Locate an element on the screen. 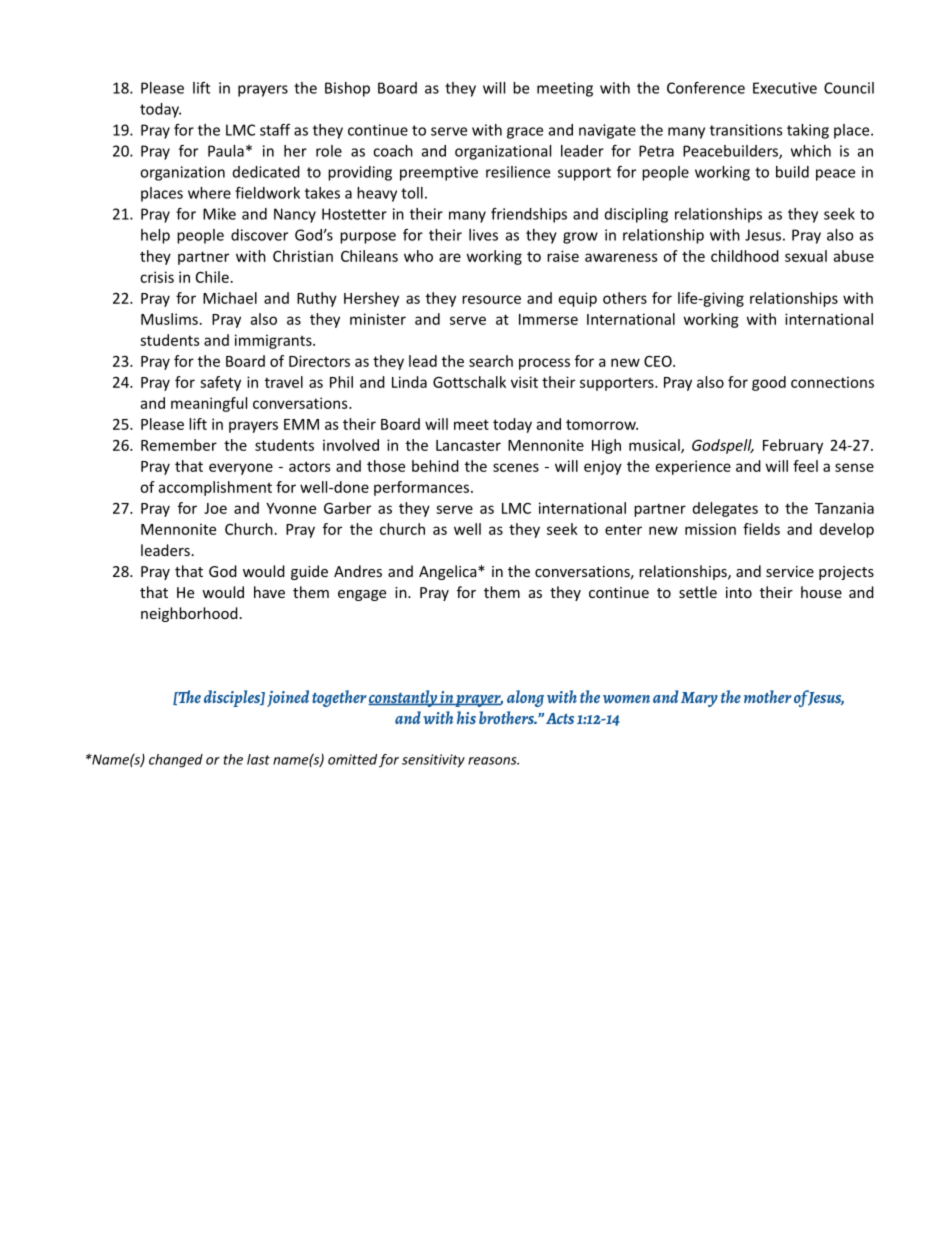  Lancaster is located at coordinates (468, 445).
